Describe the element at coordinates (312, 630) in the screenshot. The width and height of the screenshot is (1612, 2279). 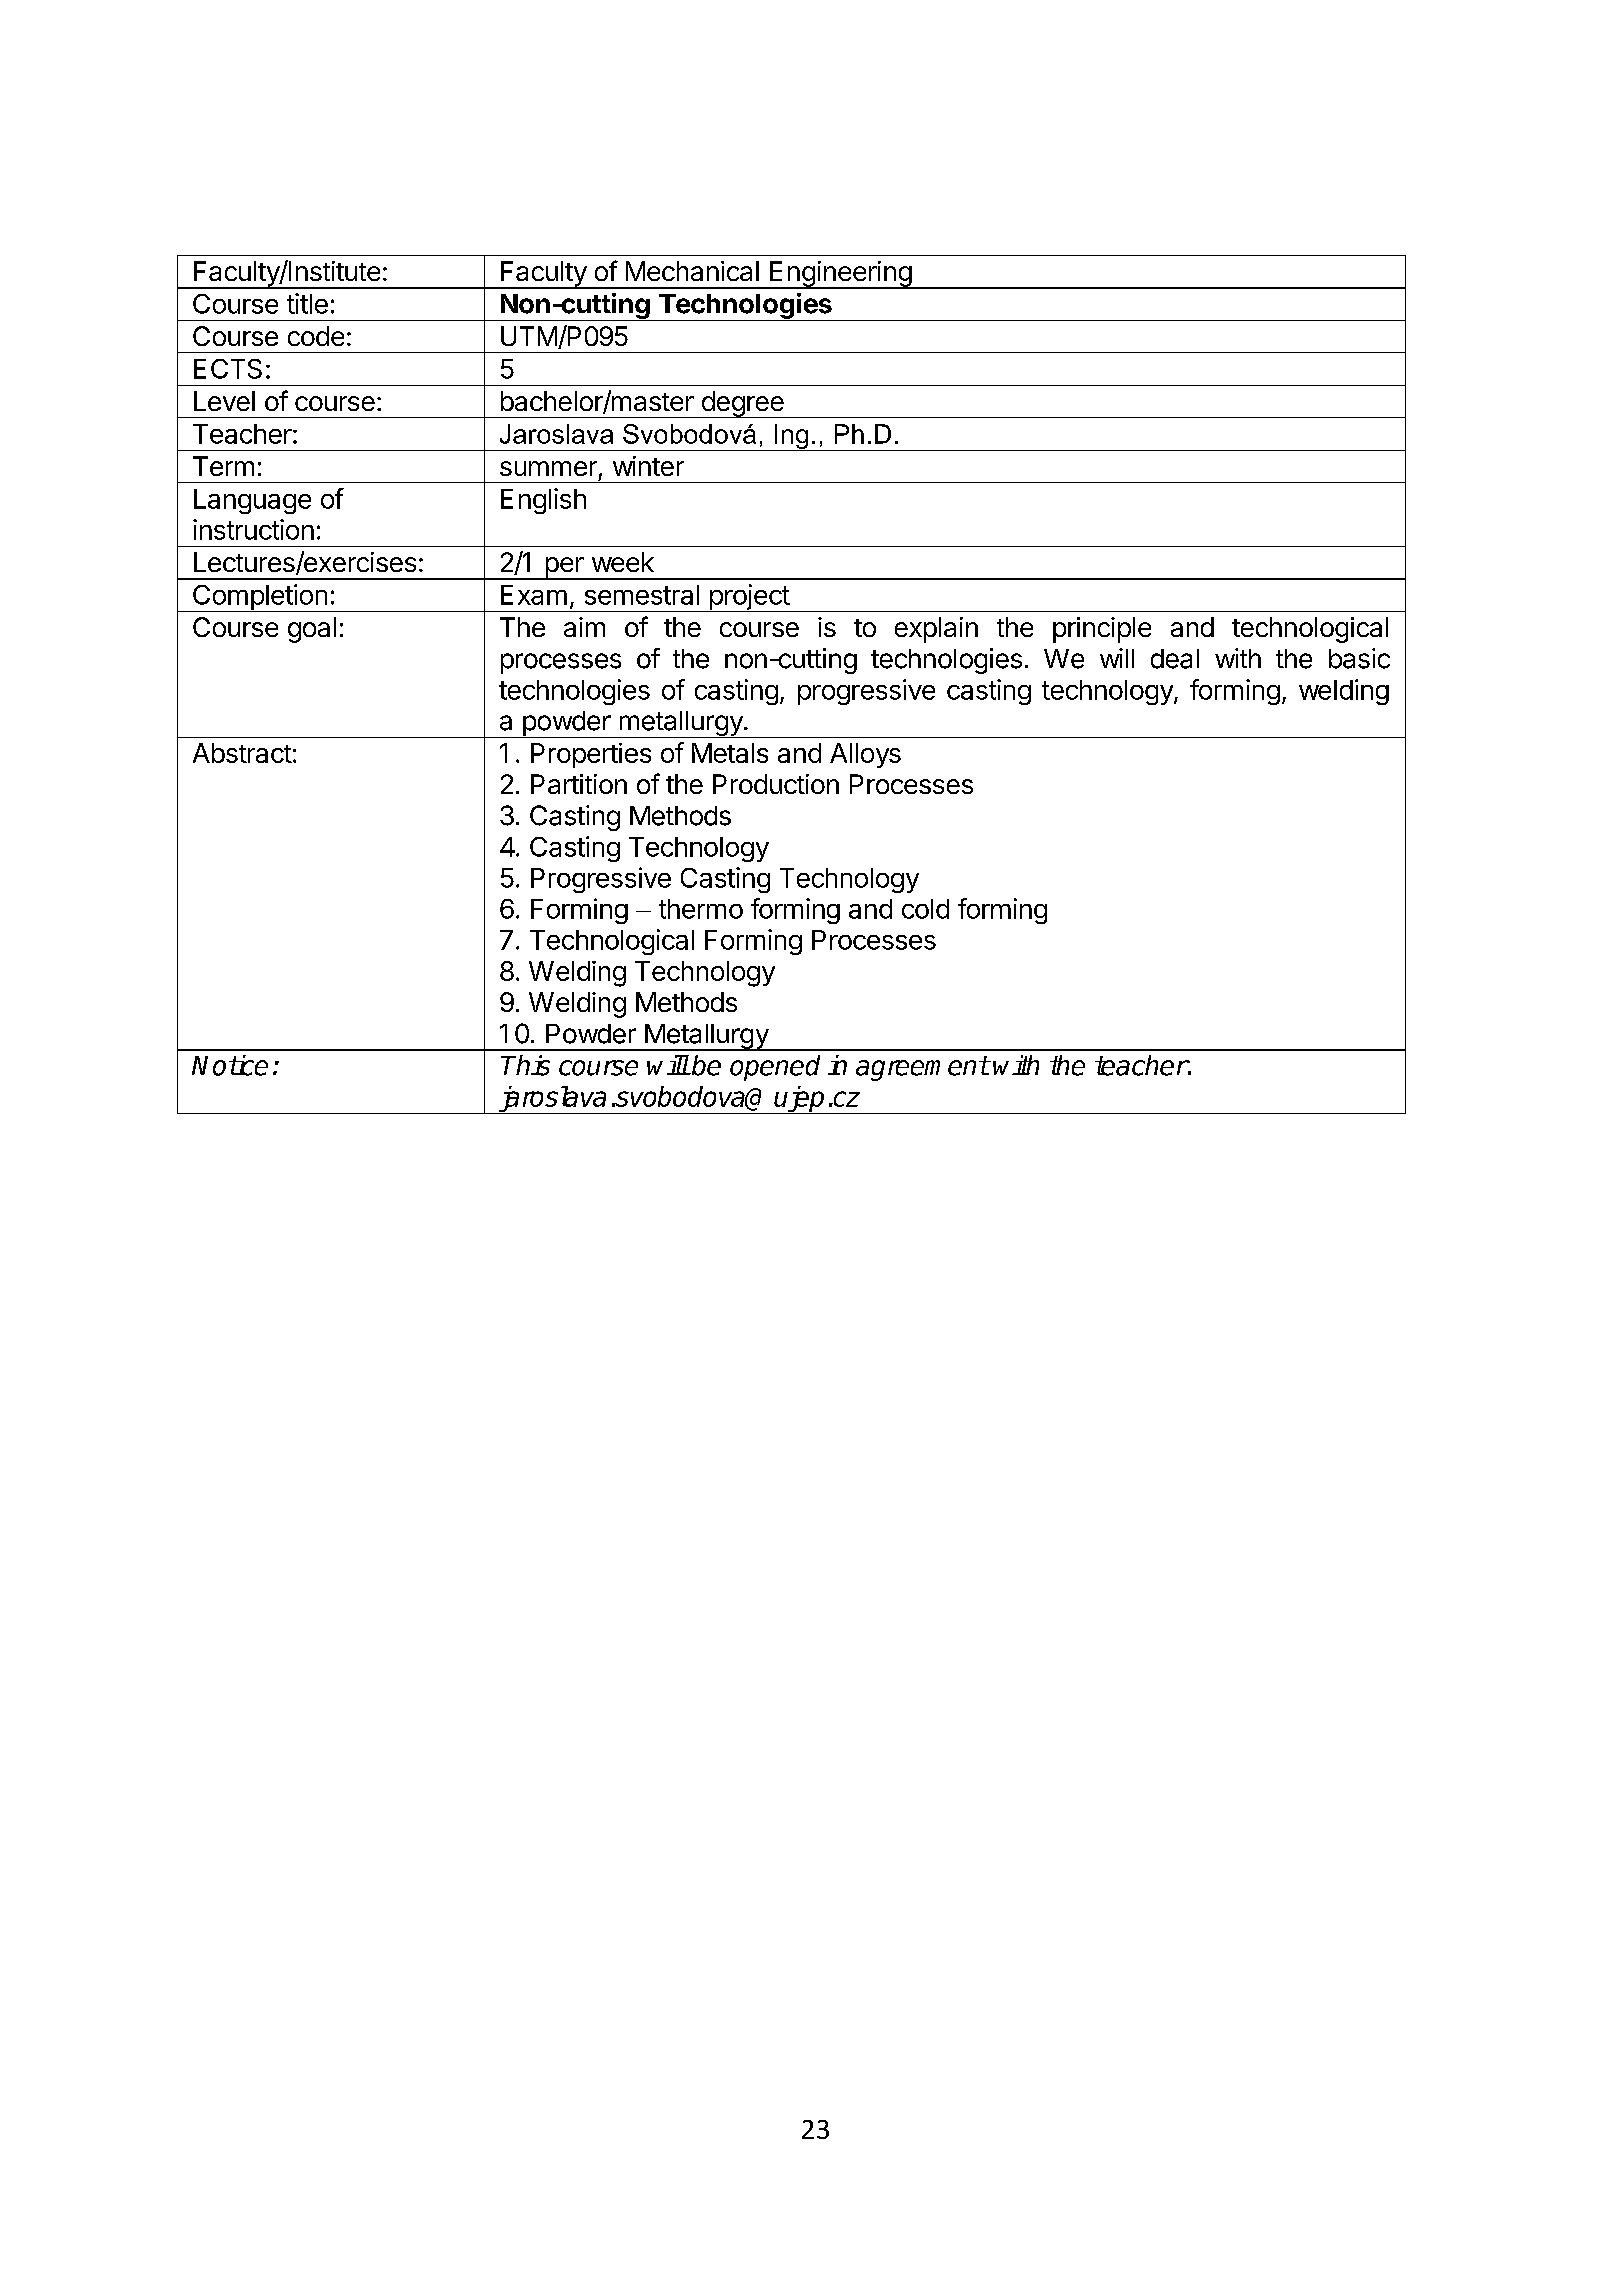
I see `goal` at that location.
